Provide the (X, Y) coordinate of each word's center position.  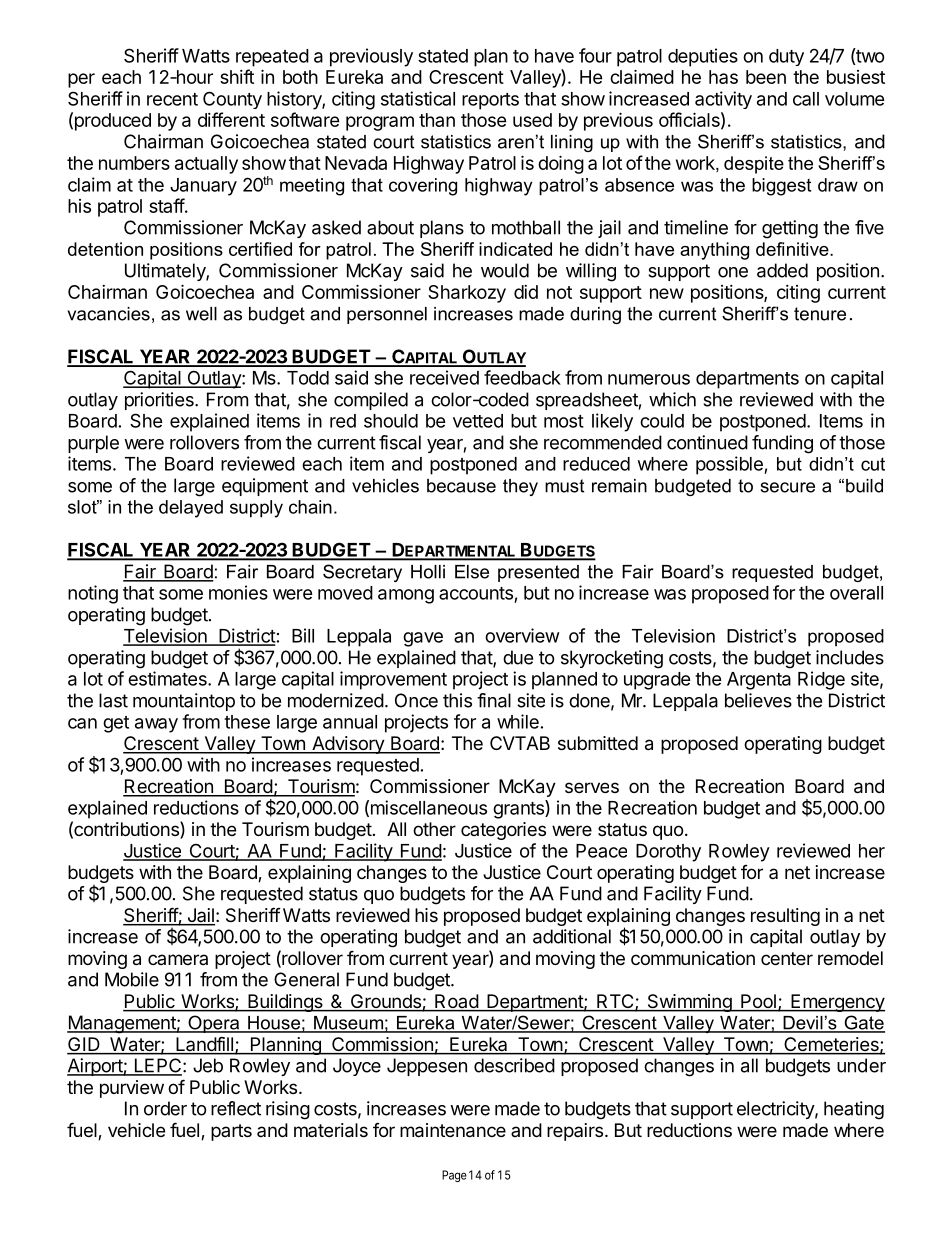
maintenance (453, 1130)
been (766, 77)
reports (490, 101)
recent (172, 99)
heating (854, 1110)
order (165, 1108)
